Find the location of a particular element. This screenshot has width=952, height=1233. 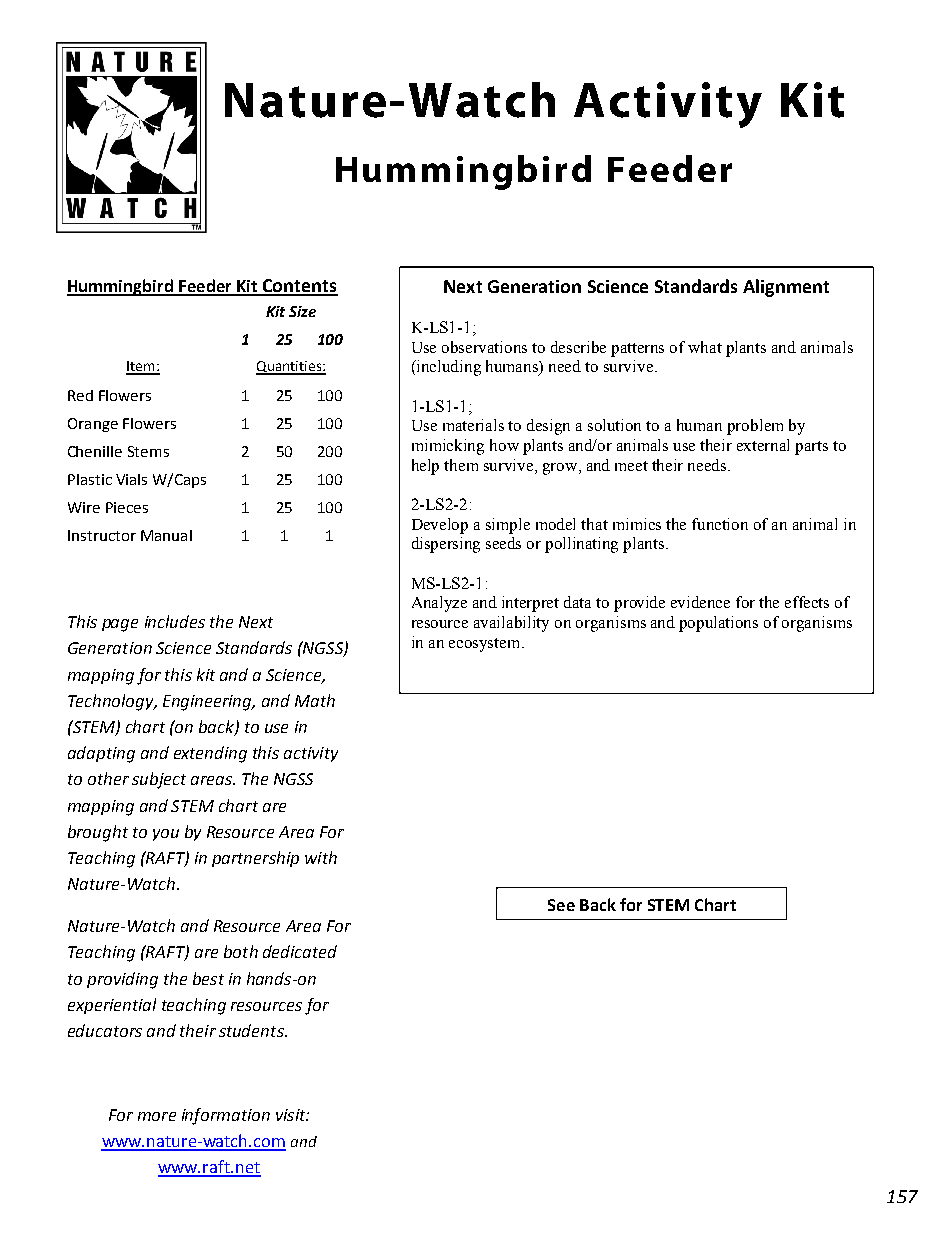

observations is located at coordinates (484, 347).
